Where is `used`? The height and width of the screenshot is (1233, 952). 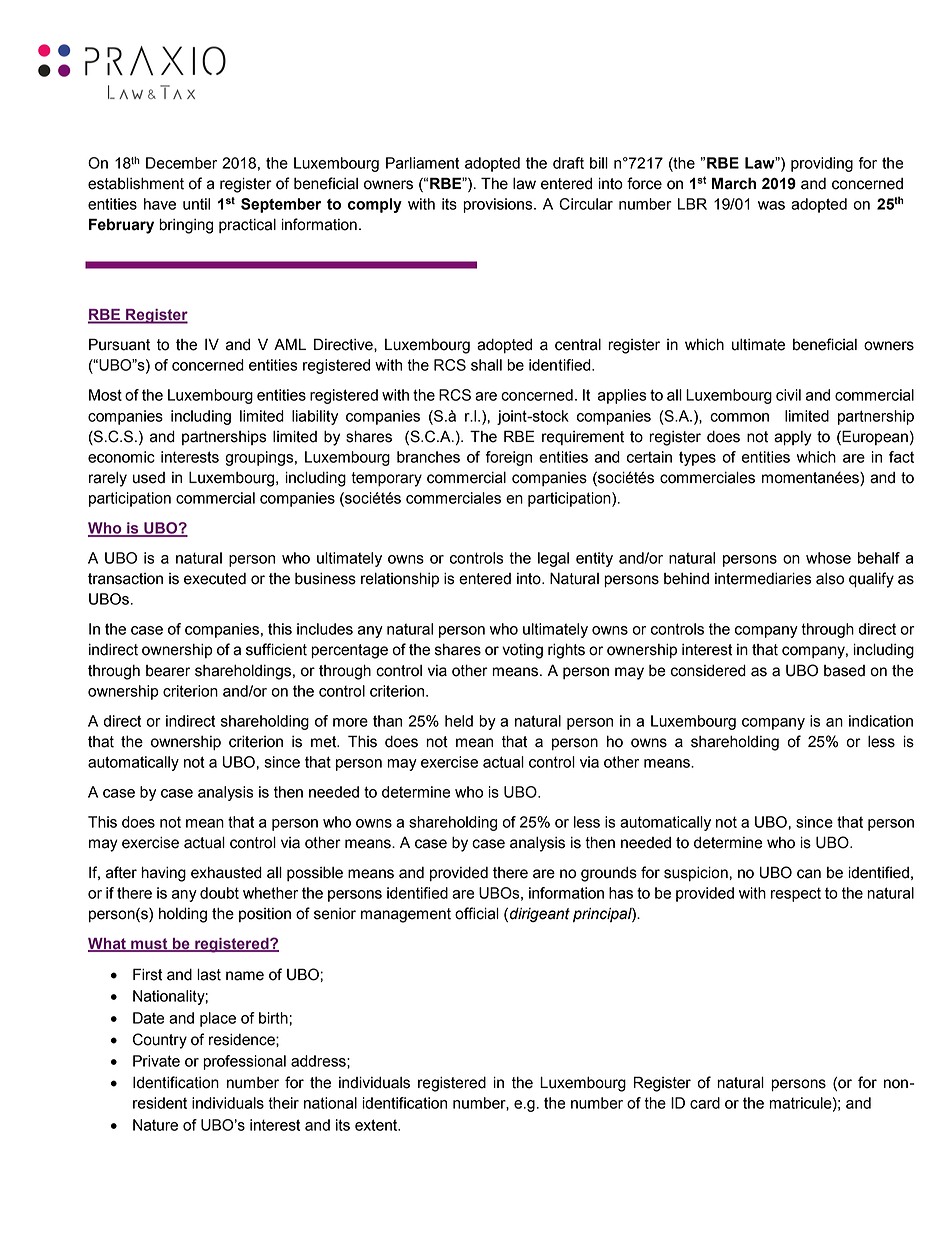 used is located at coordinates (149, 478).
